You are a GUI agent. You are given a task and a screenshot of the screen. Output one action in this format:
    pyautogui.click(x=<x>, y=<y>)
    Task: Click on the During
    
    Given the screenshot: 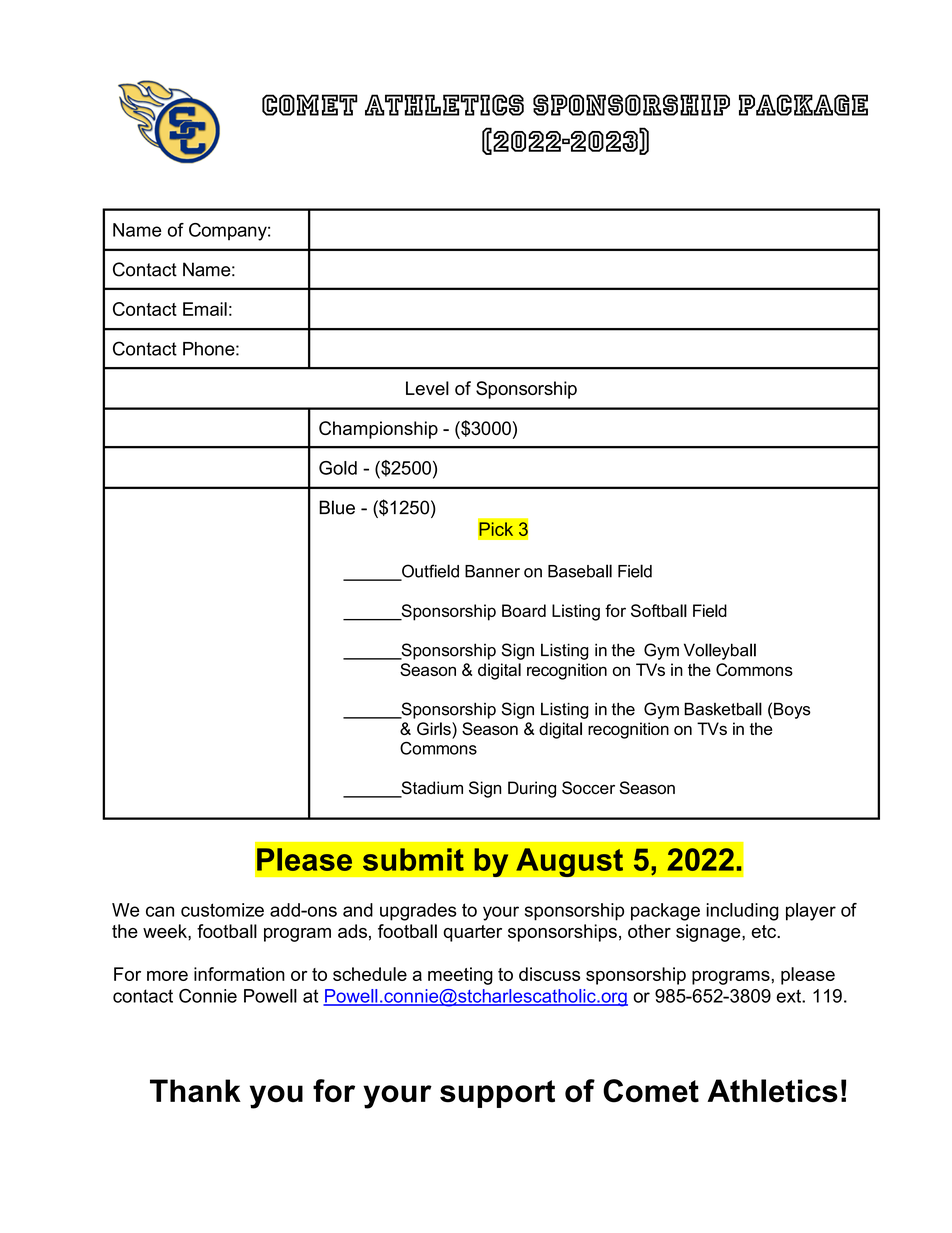 What is the action you would take?
    pyautogui.click(x=532, y=789)
